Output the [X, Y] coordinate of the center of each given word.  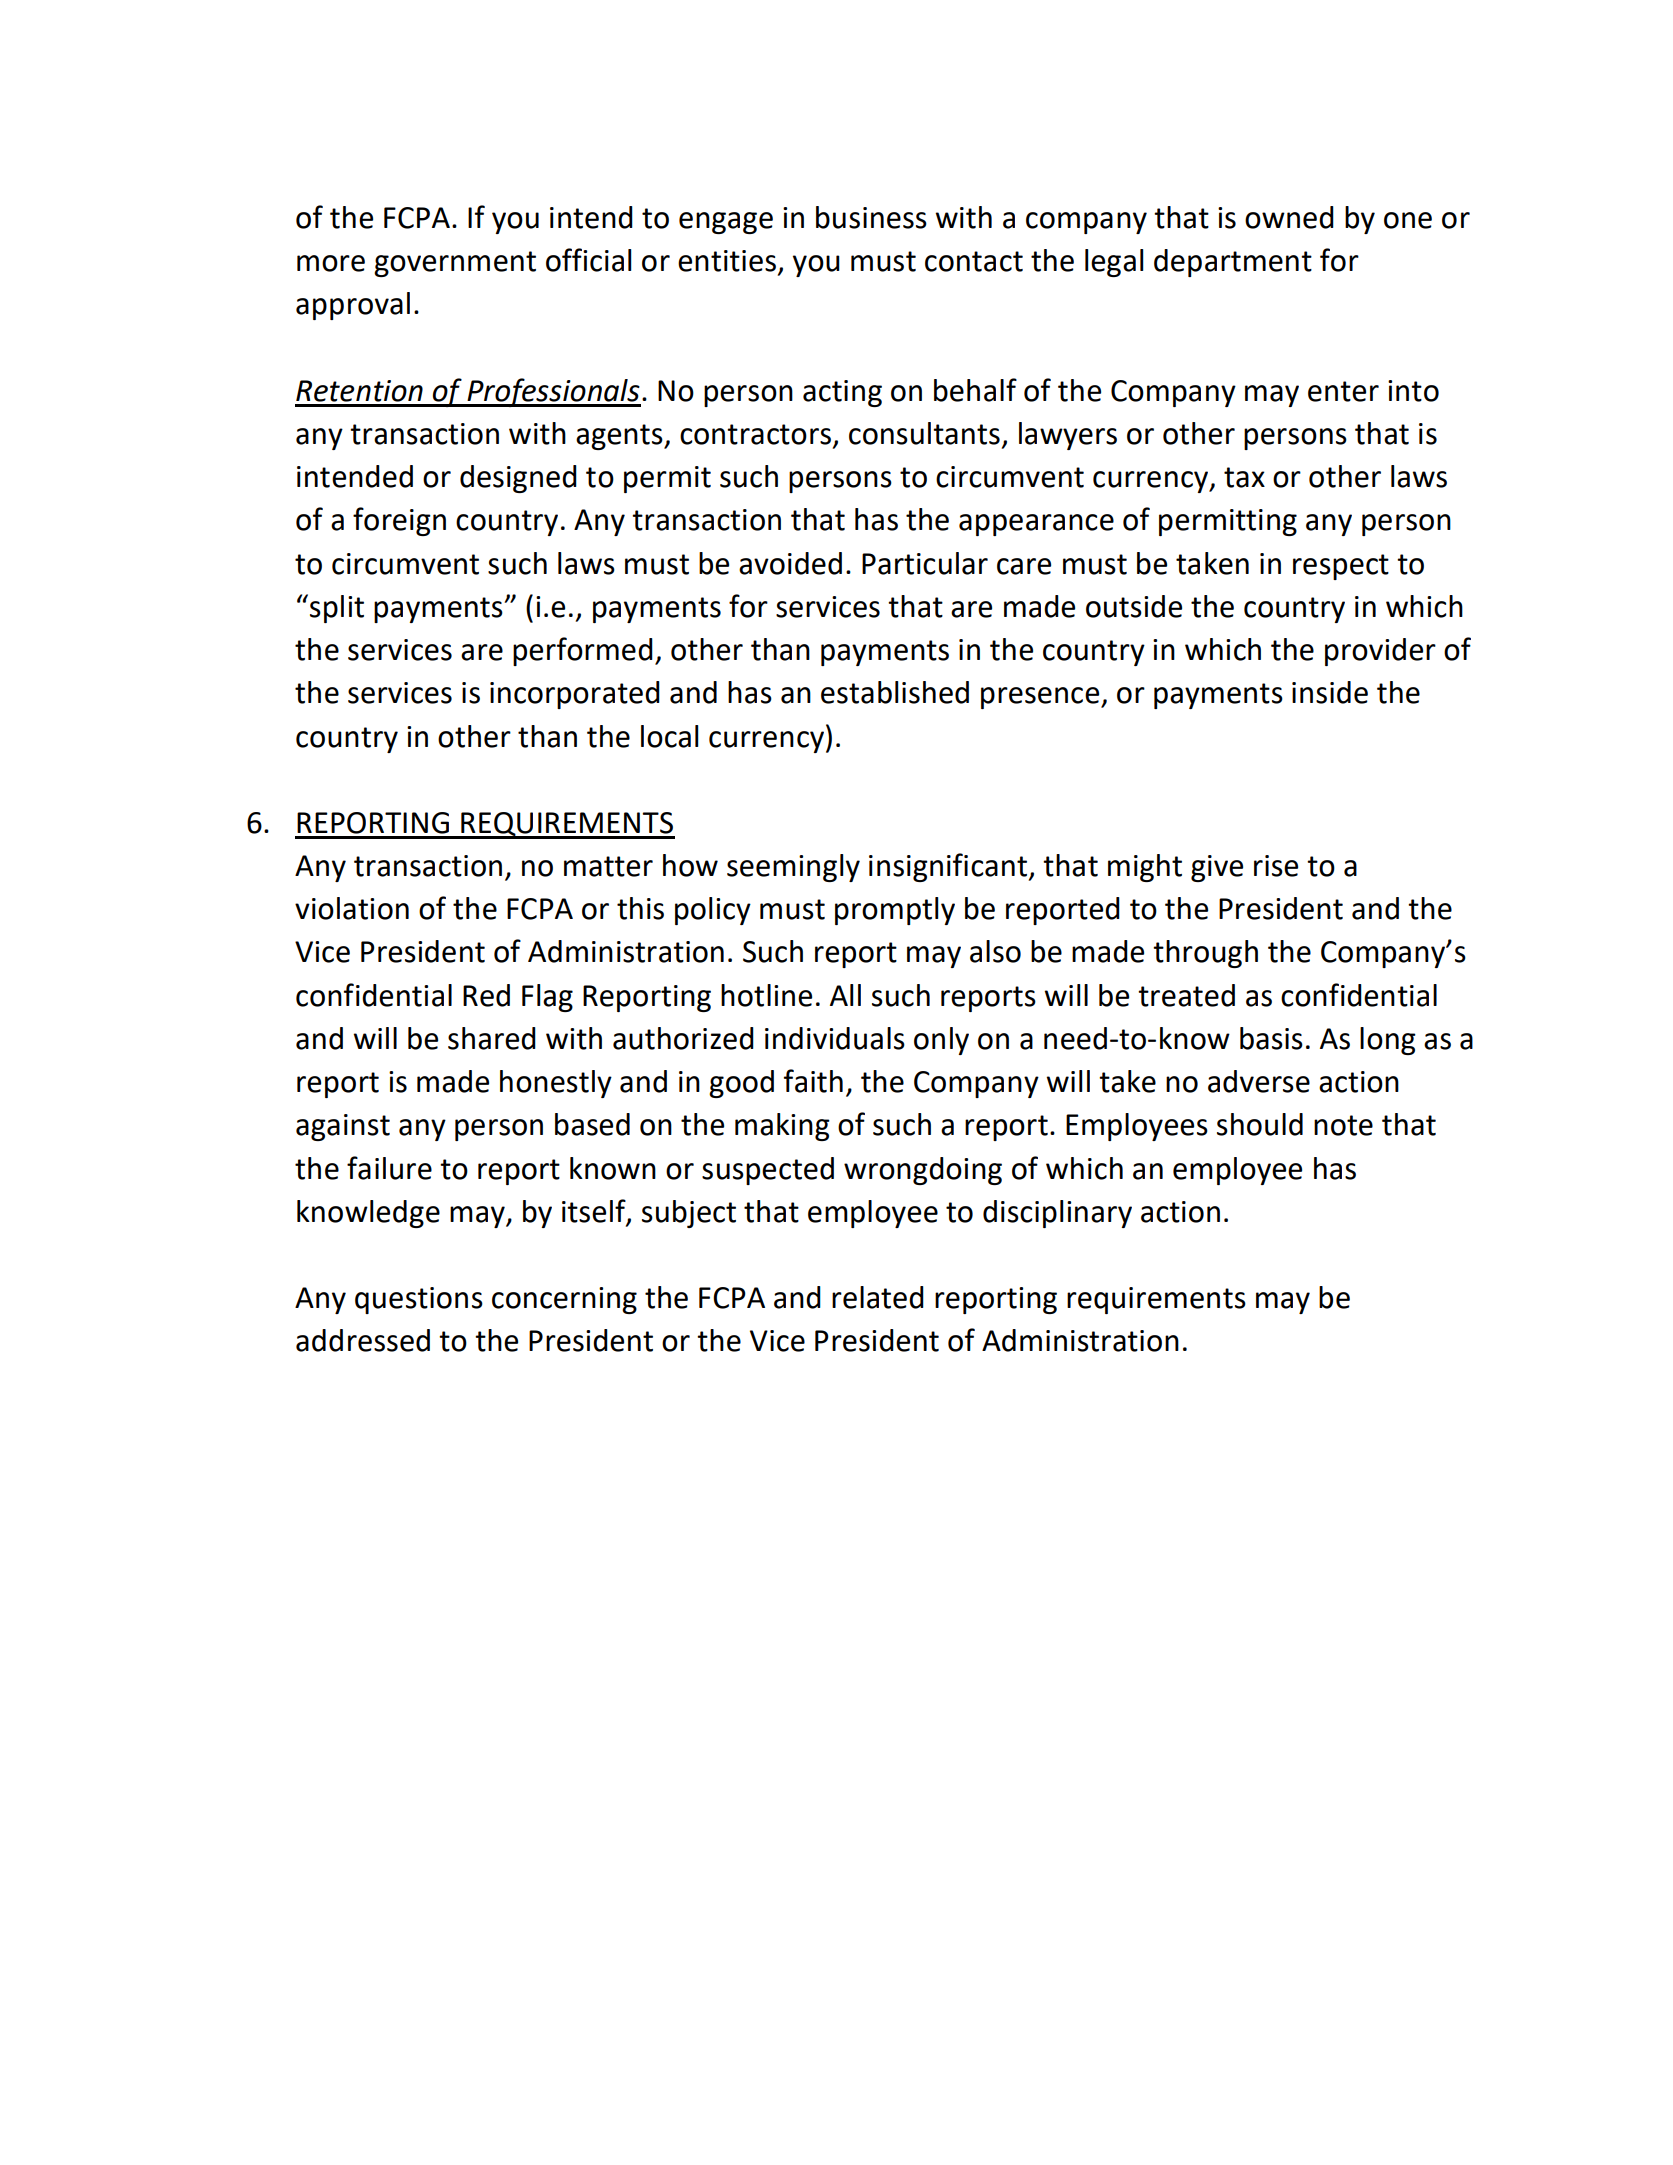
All [845, 995]
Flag [547, 998]
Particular [925, 563]
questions [419, 1300]
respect [1341, 567]
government [455, 264]
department [1233, 263]
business [871, 217]
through [1205, 954]
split [337, 609]
